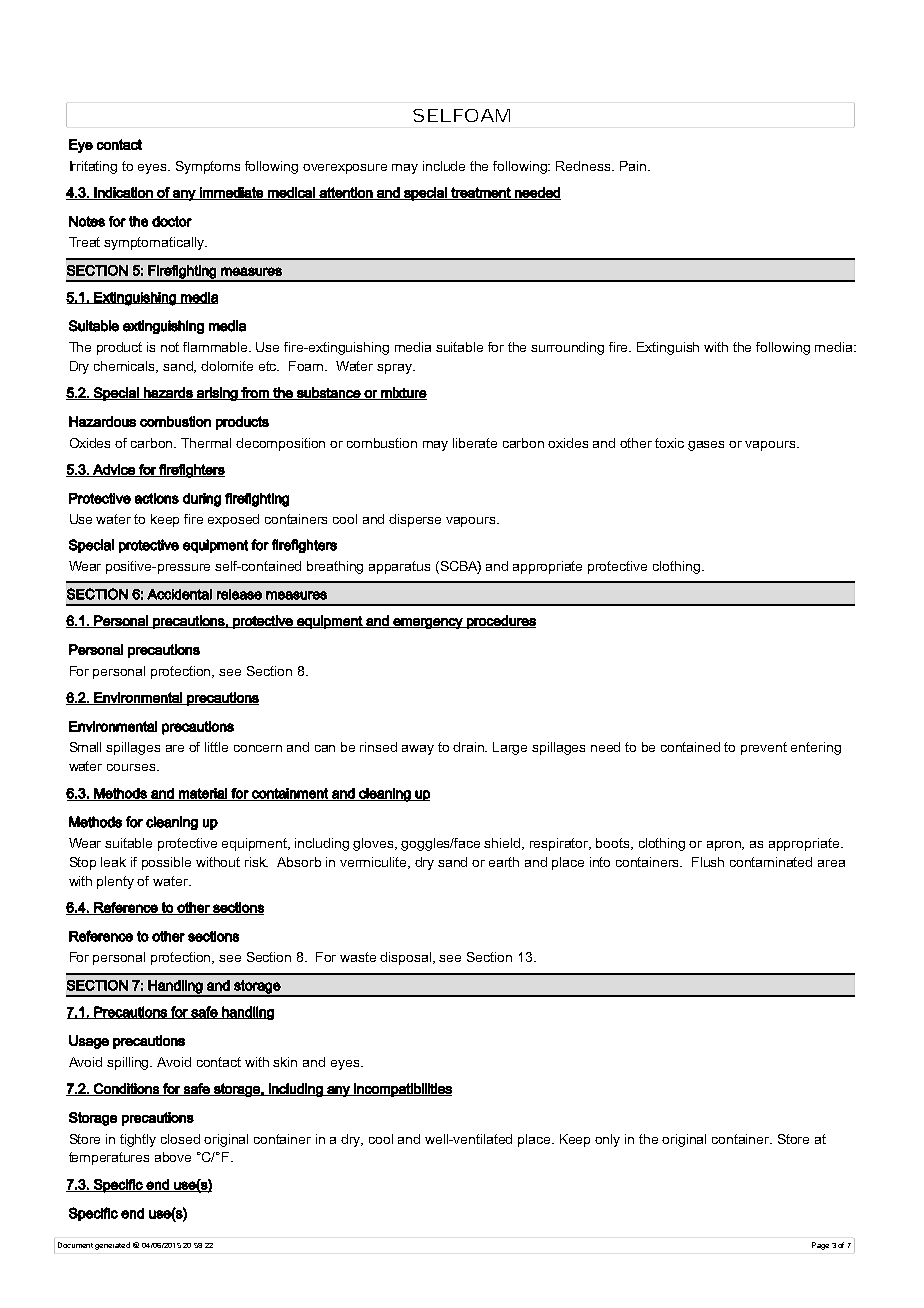  I want to click on liberate, so click(475, 443).
